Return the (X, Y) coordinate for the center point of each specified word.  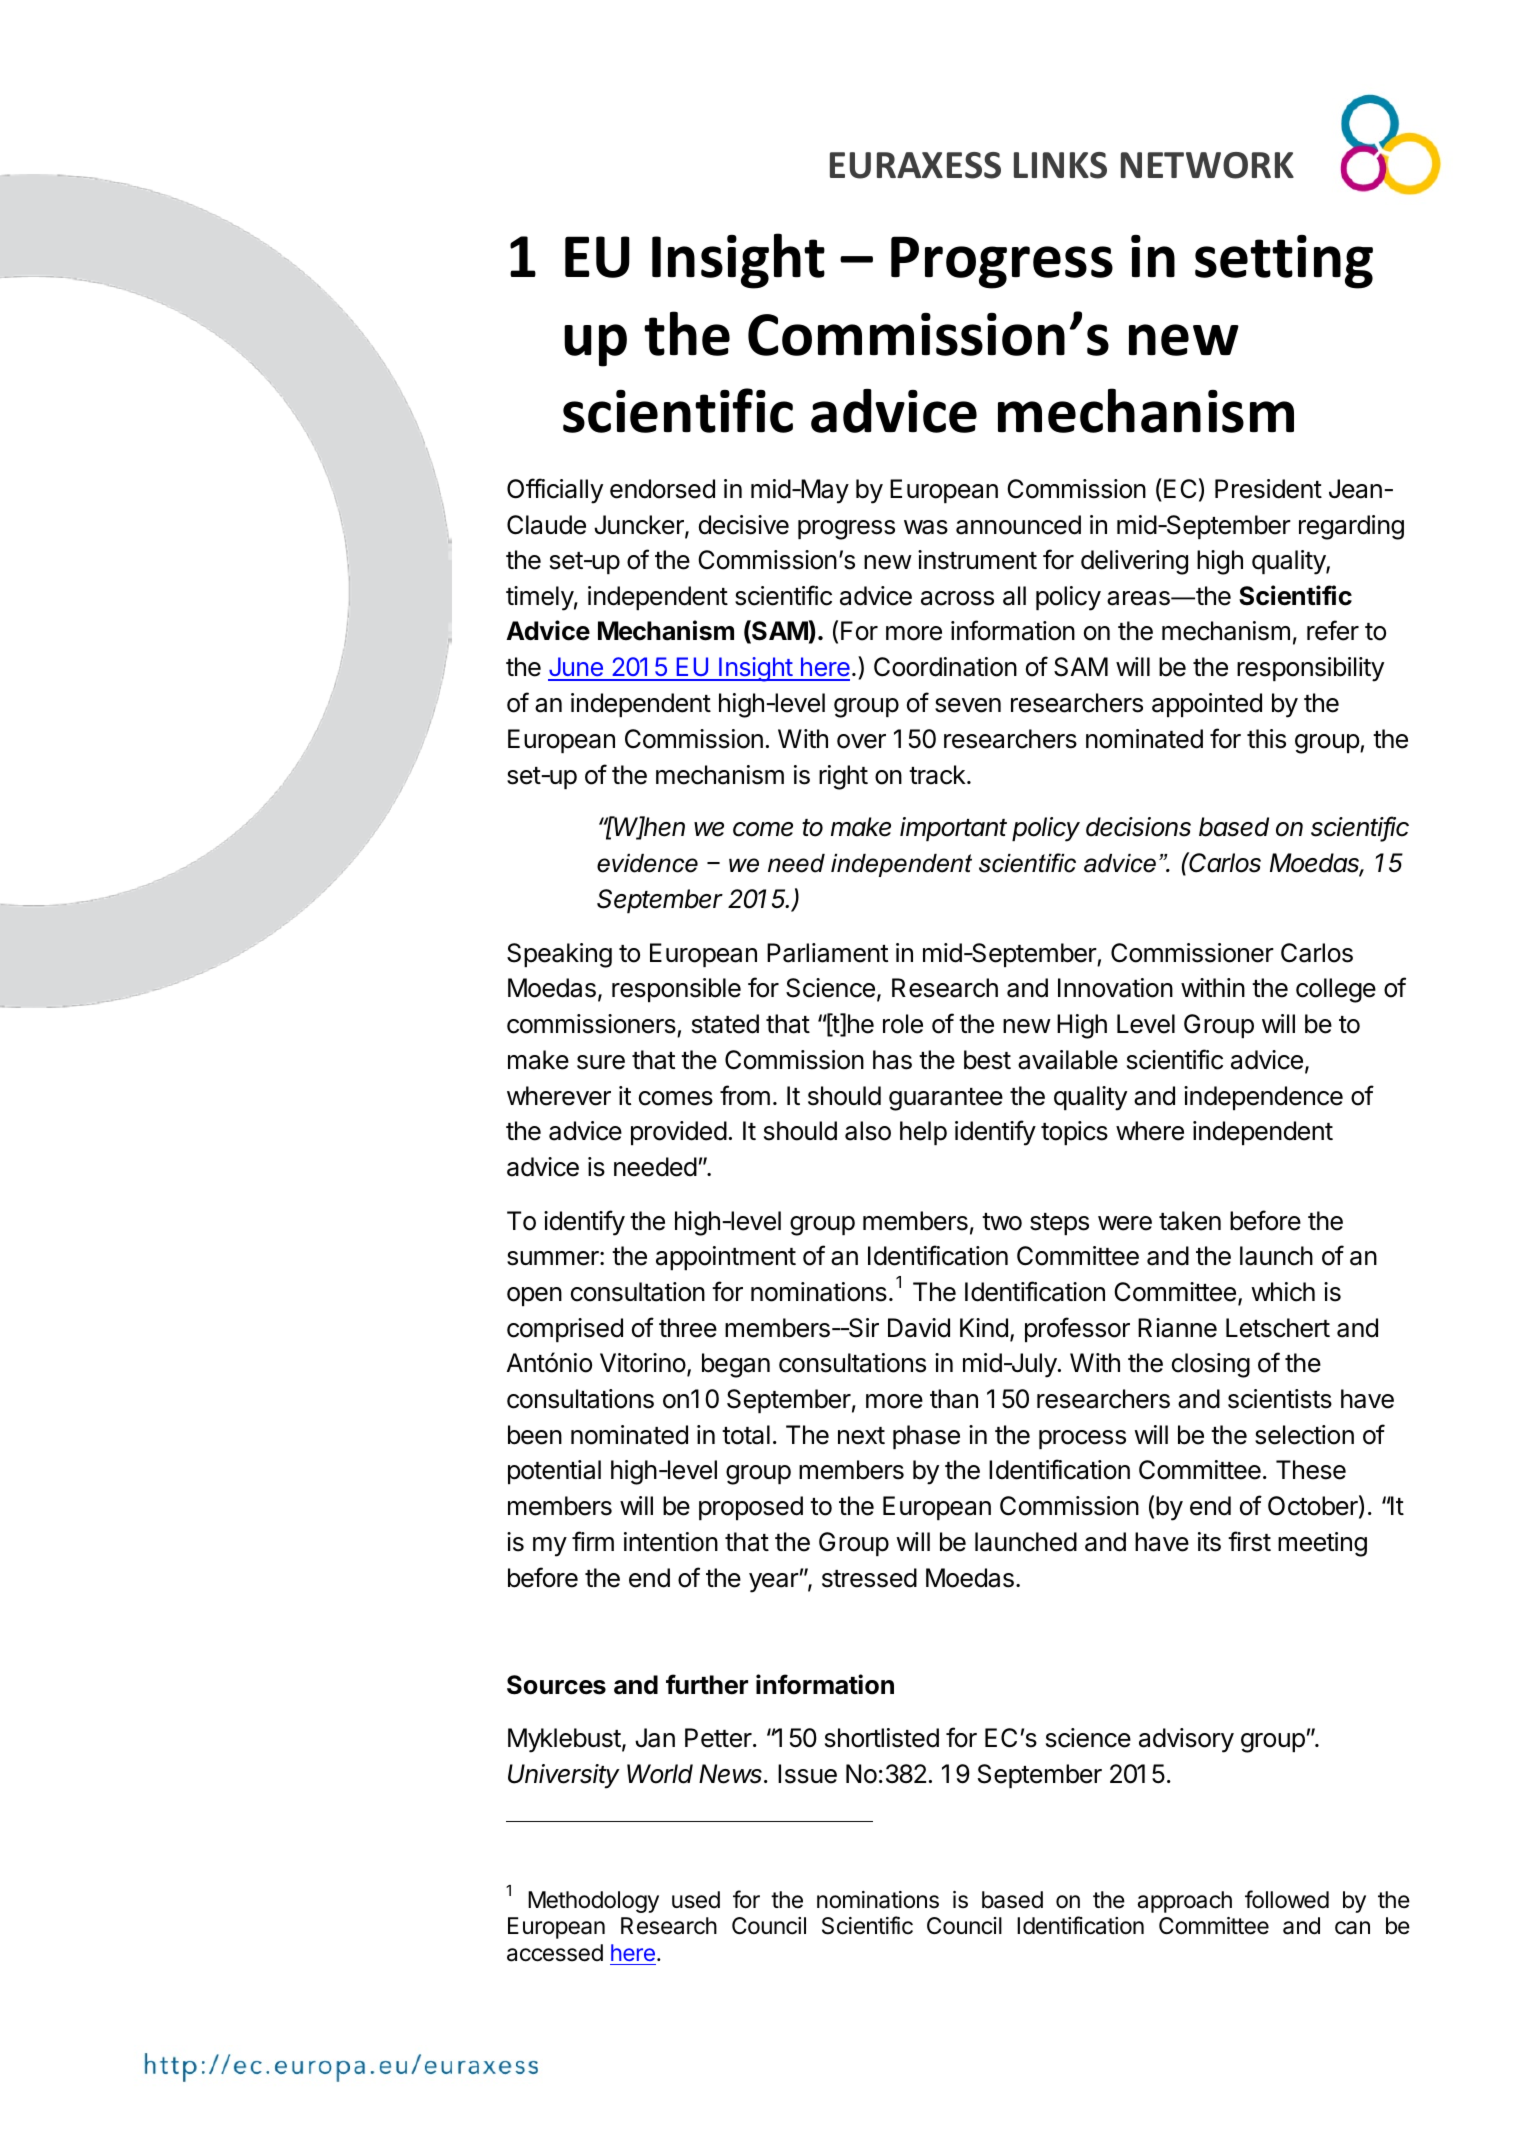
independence (1263, 1098)
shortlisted (882, 1738)
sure (601, 1062)
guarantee (946, 1099)
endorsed (662, 489)
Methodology (593, 1902)
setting (1284, 262)
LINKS (1060, 165)
